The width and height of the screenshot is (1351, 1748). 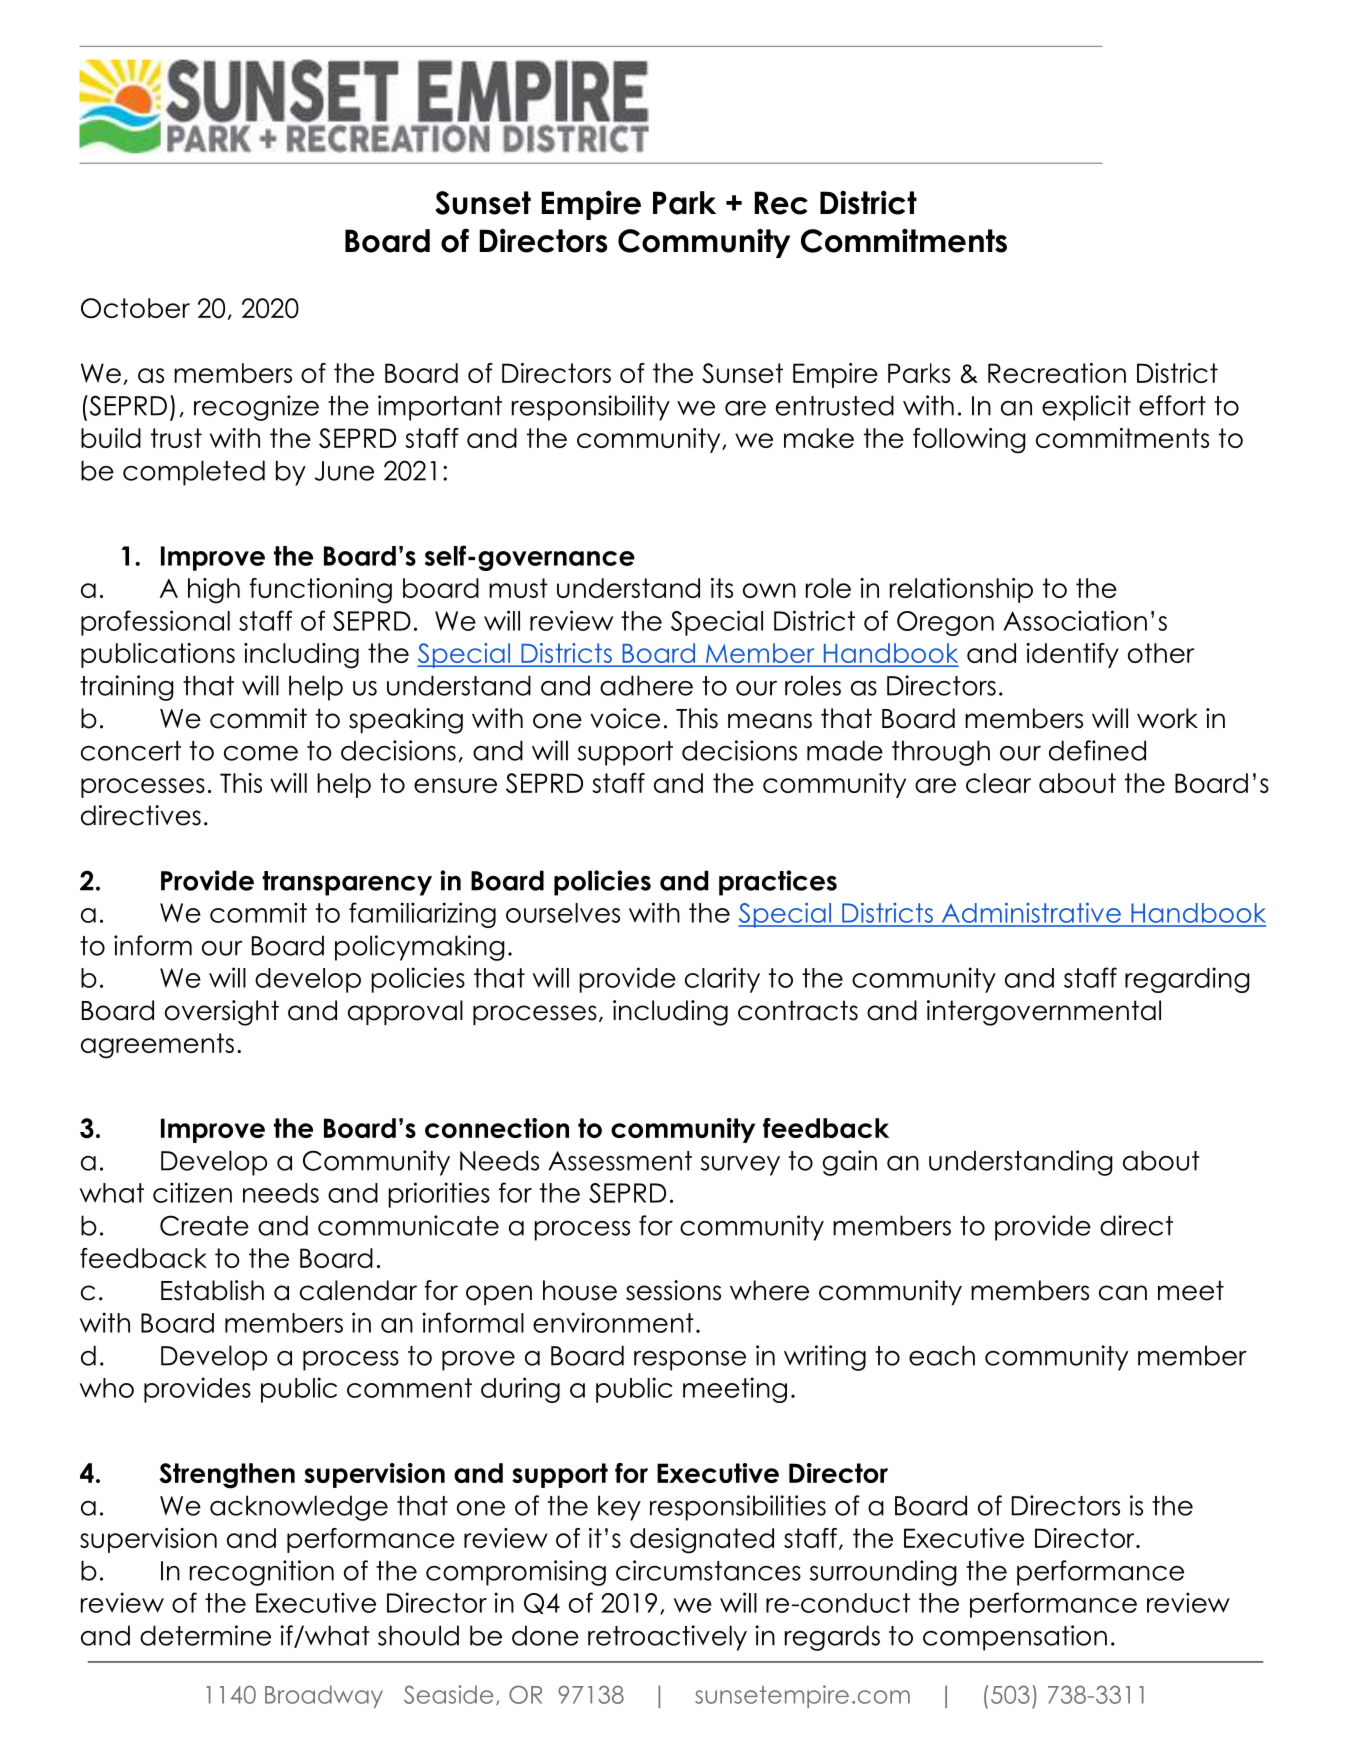 What do you see at coordinates (1057, 373) in the screenshot?
I see `Recreation` at bounding box center [1057, 373].
